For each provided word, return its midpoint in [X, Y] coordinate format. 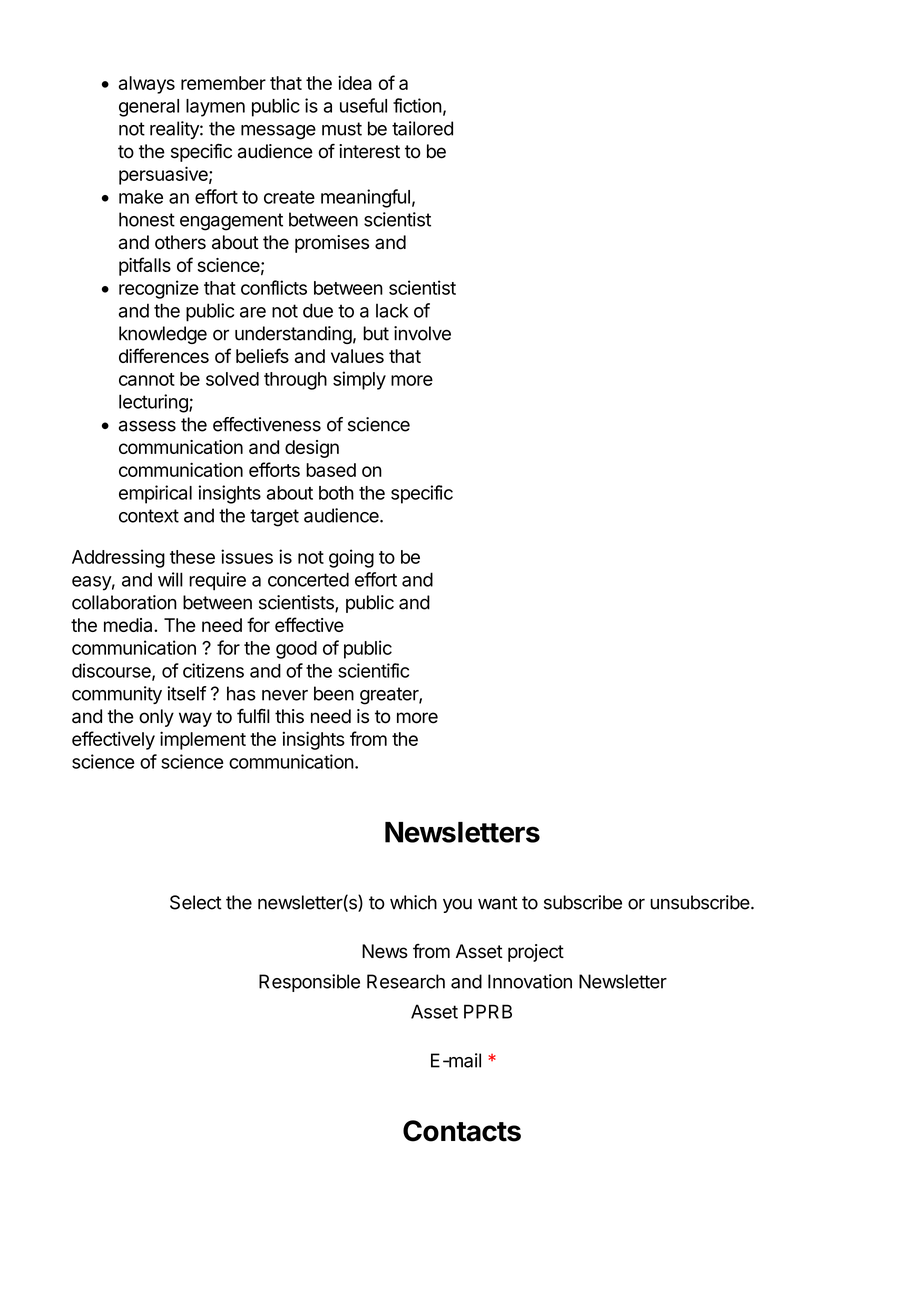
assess [147, 426]
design [312, 449]
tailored [422, 128]
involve [422, 333]
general [149, 108]
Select [196, 902]
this [289, 716]
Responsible [309, 983]
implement [203, 740]
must [342, 129]
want [498, 903]
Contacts [462, 1131]
